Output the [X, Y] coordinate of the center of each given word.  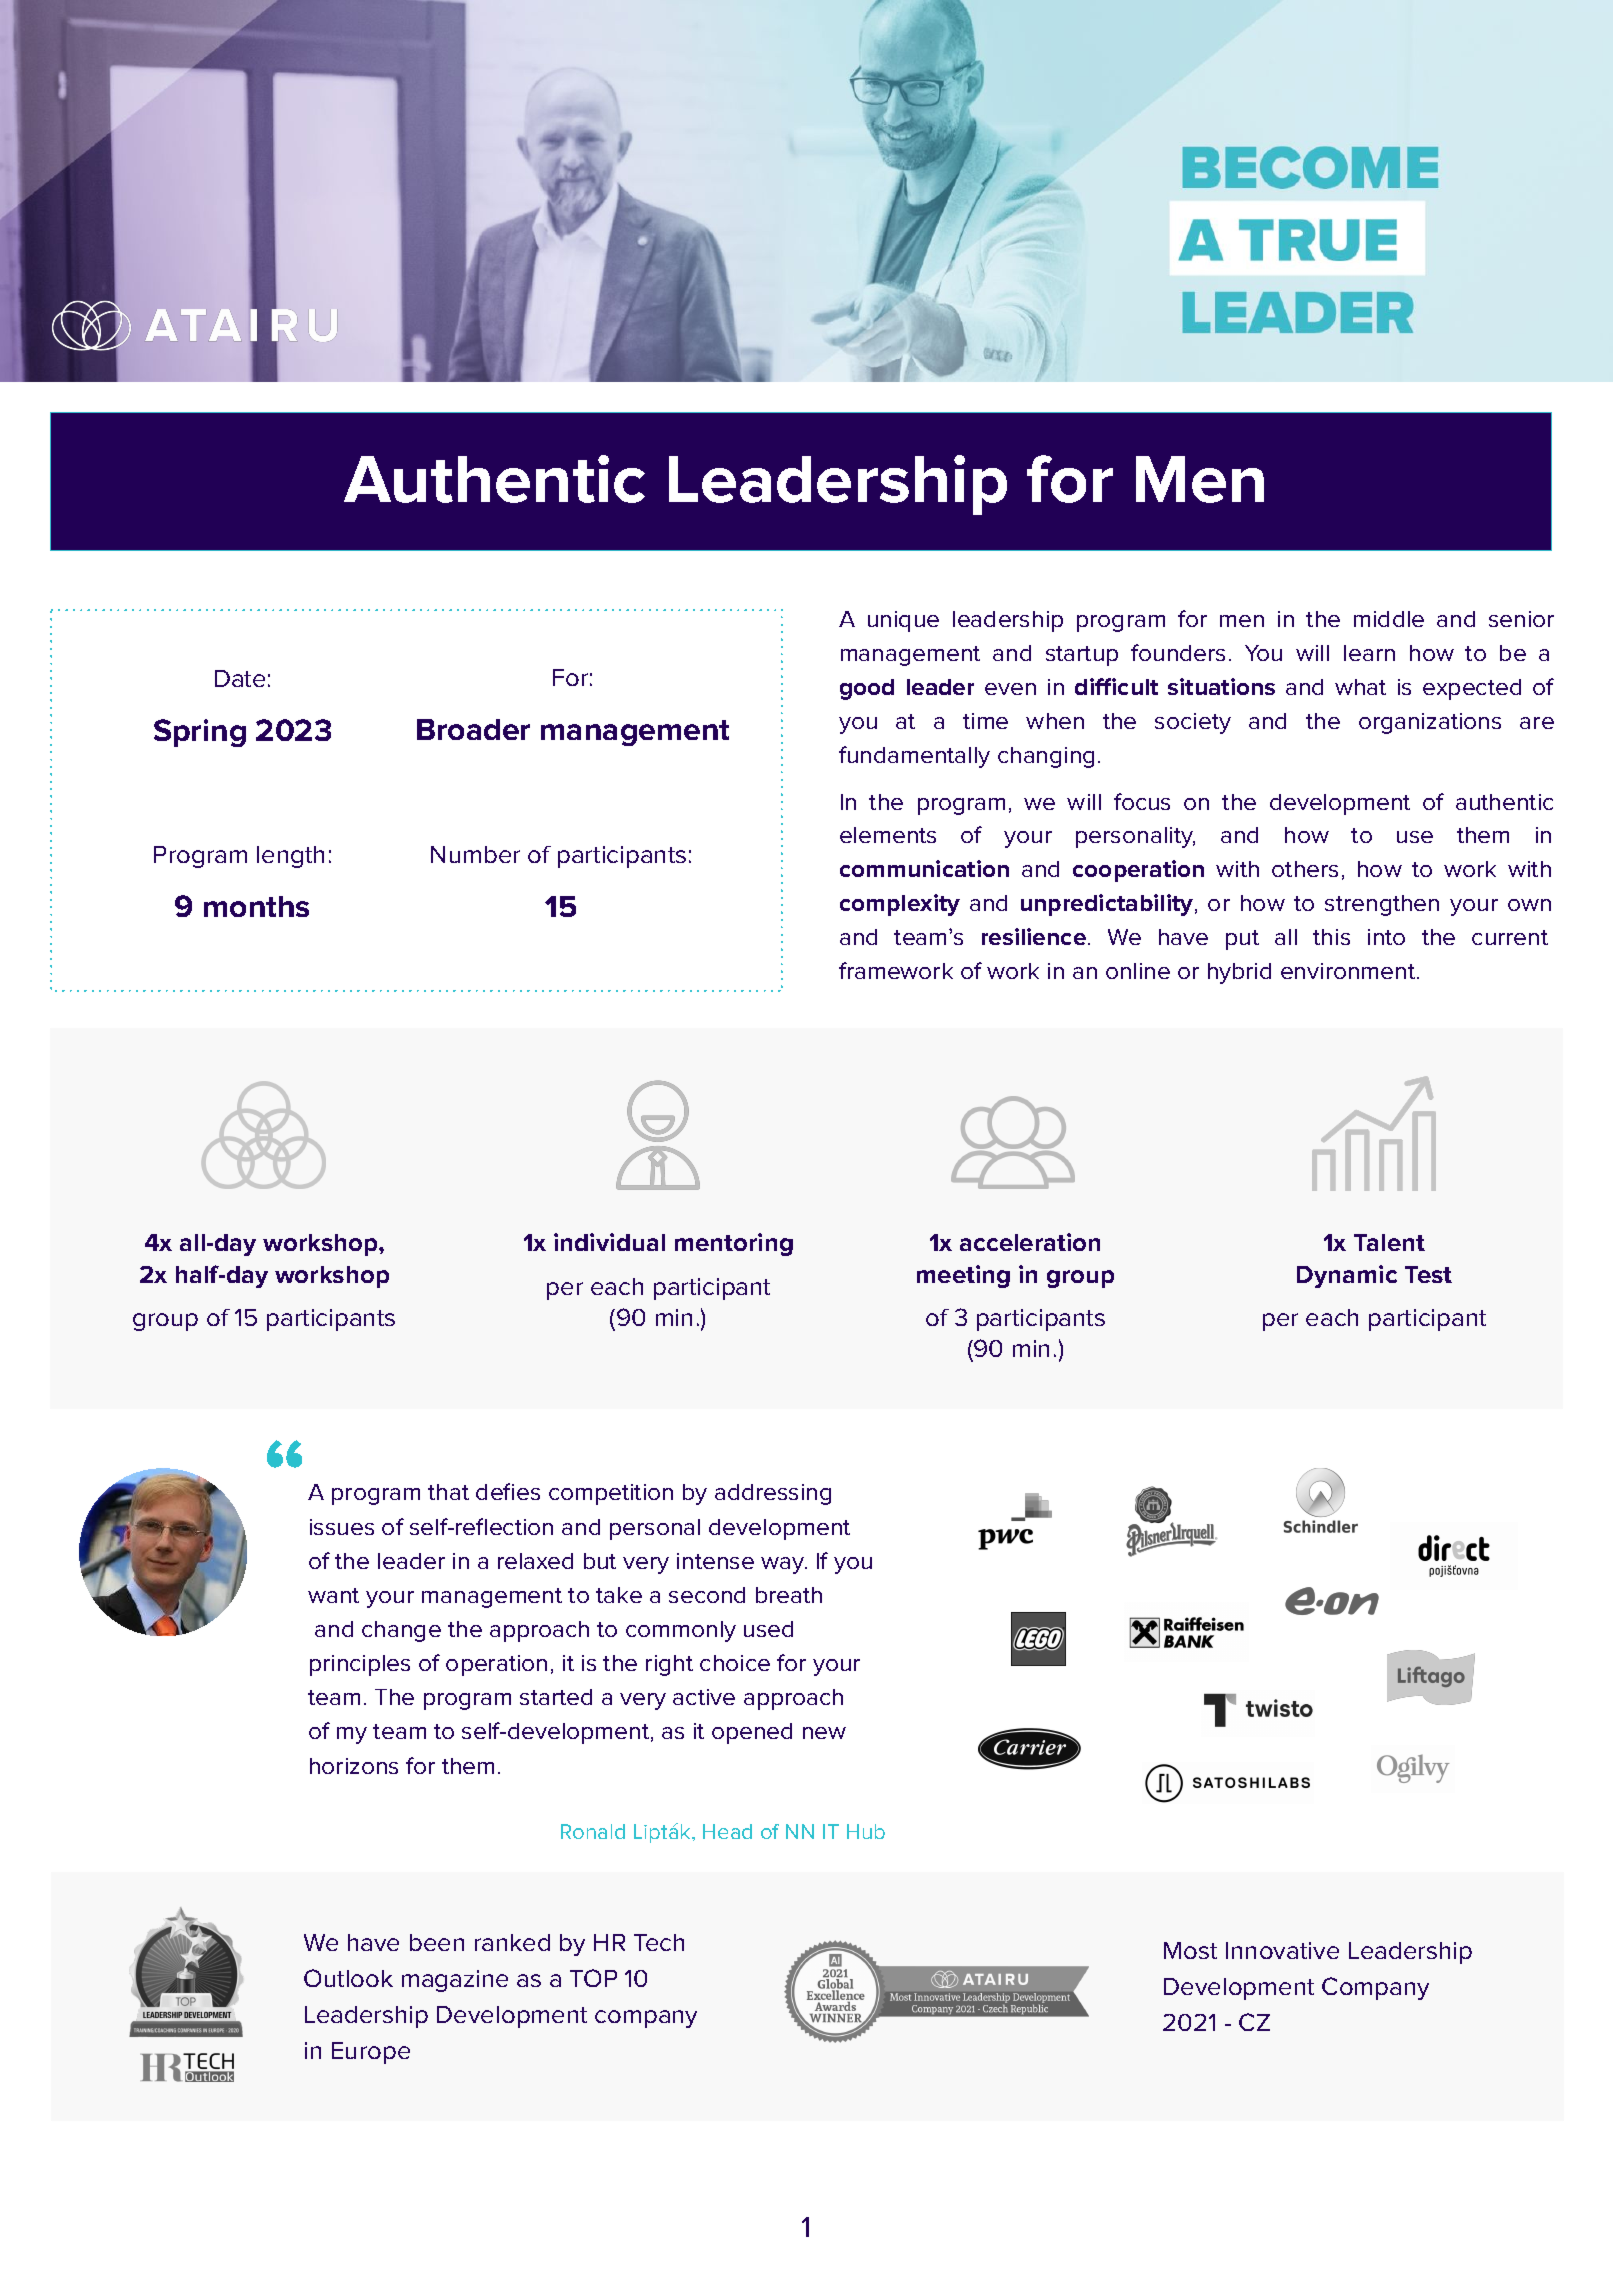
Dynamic [1347, 1276]
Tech [659, 1942]
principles [360, 1665]
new [824, 1733]
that [448, 1492]
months [256, 906]
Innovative [1282, 1950]
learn [1369, 653]
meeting [963, 1276]
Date [240, 678]
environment [1349, 971]
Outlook [348, 1978]
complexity [900, 905]
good [867, 689]
